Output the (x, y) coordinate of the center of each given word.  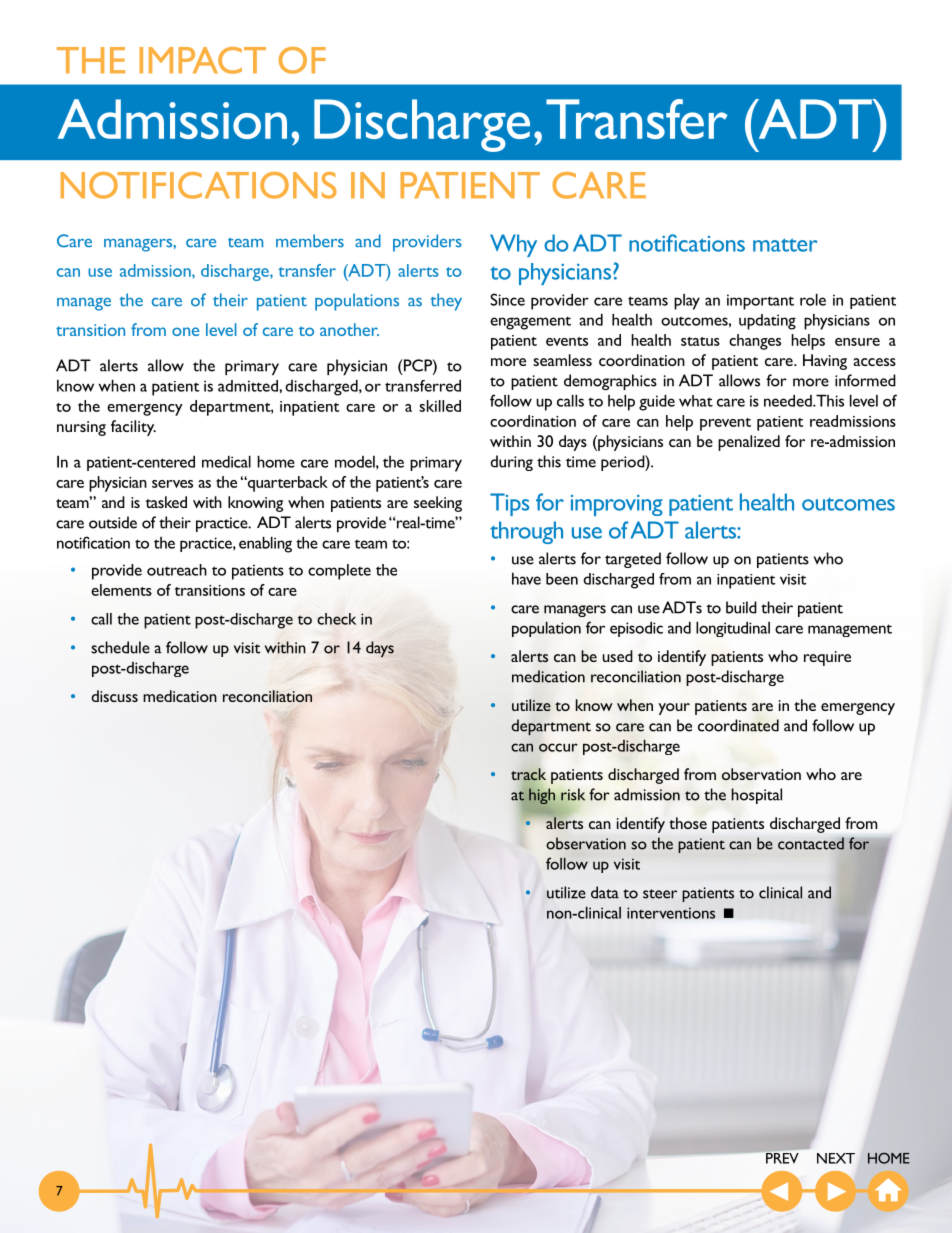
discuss (114, 696)
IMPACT (202, 60)
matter (785, 245)
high (543, 795)
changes (755, 342)
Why (513, 245)
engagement (530, 323)
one (185, 331)
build (741, 607)
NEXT (836, 1158)
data (605, 892)
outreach (177, 570)
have (526, 579)
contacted (811, 843)
